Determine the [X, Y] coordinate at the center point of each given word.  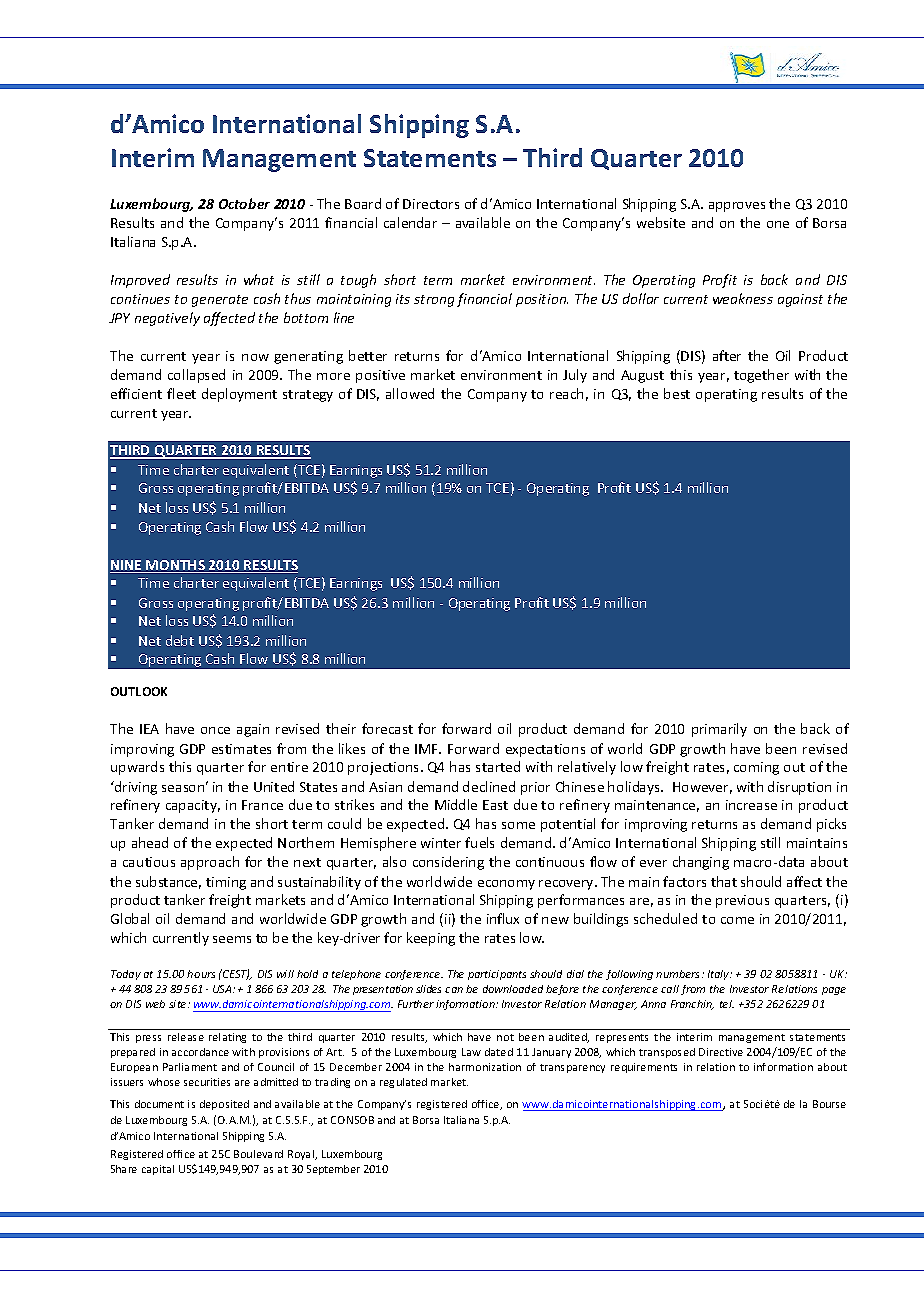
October [244, 203]
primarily [719, 730]
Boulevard [258, 1154]
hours [201, 974]
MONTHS [176, 566]
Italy [720, 975]
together [761, 376]
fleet [181, 393]
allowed [410, 393]
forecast [387, 728]
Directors [431, 204]
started [498, 766]
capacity [193, 806]
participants [497, 975]
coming [756, 768]
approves [737, 207]
